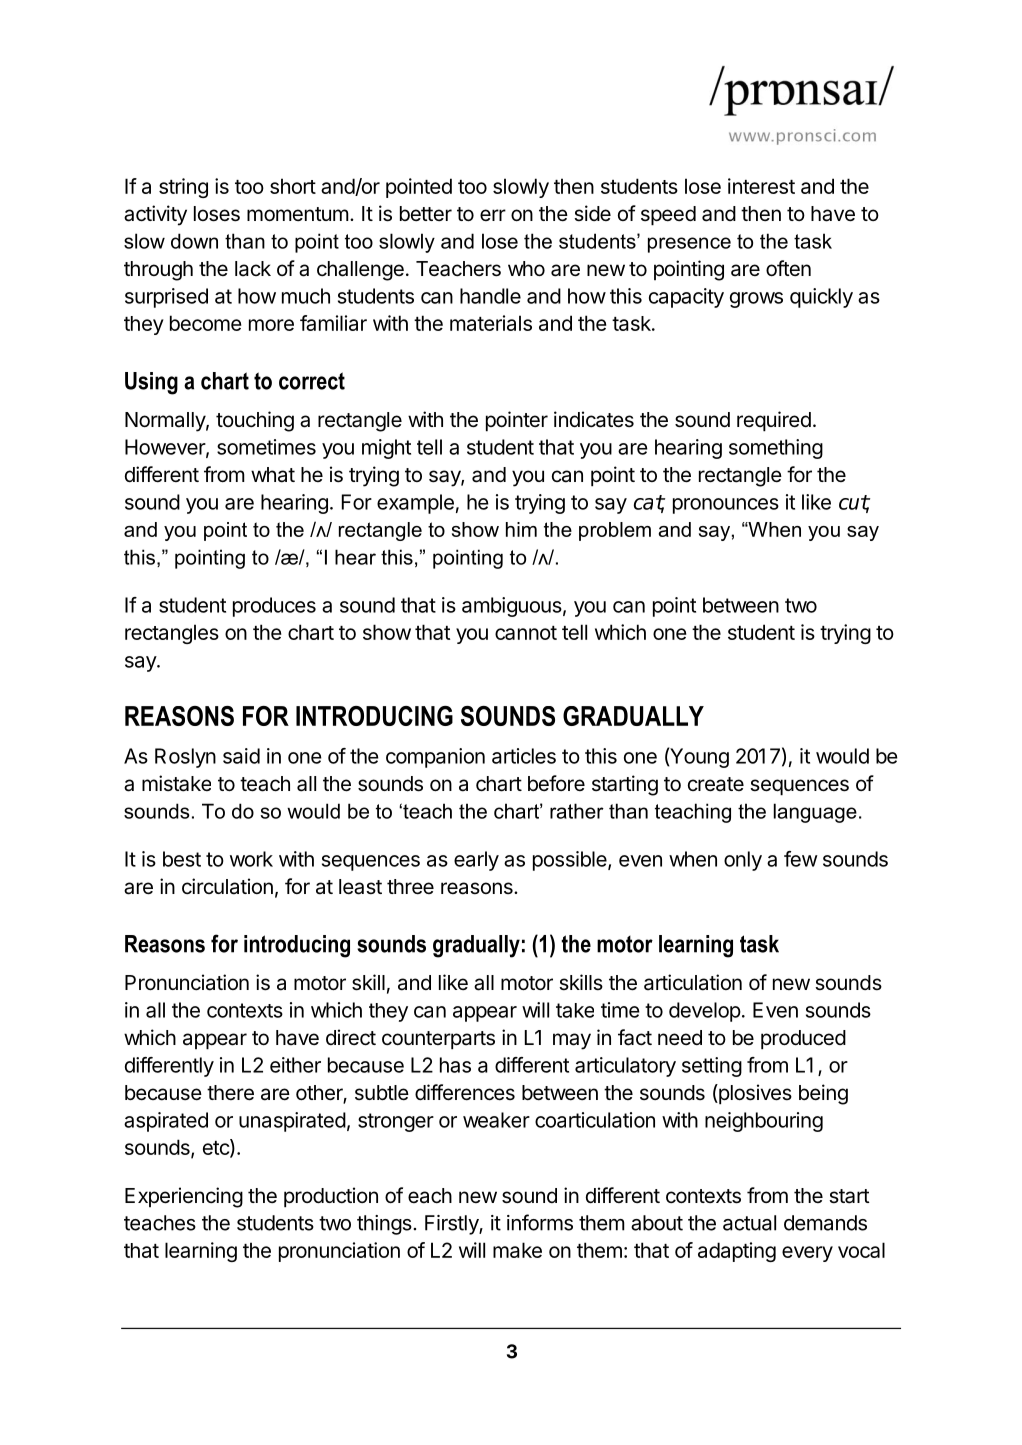 The height and width of the screenshot is (1445, 1022). Describe the element at coordinates (184, 1197) in the screenshot. I see `Experiencing` at that location.
